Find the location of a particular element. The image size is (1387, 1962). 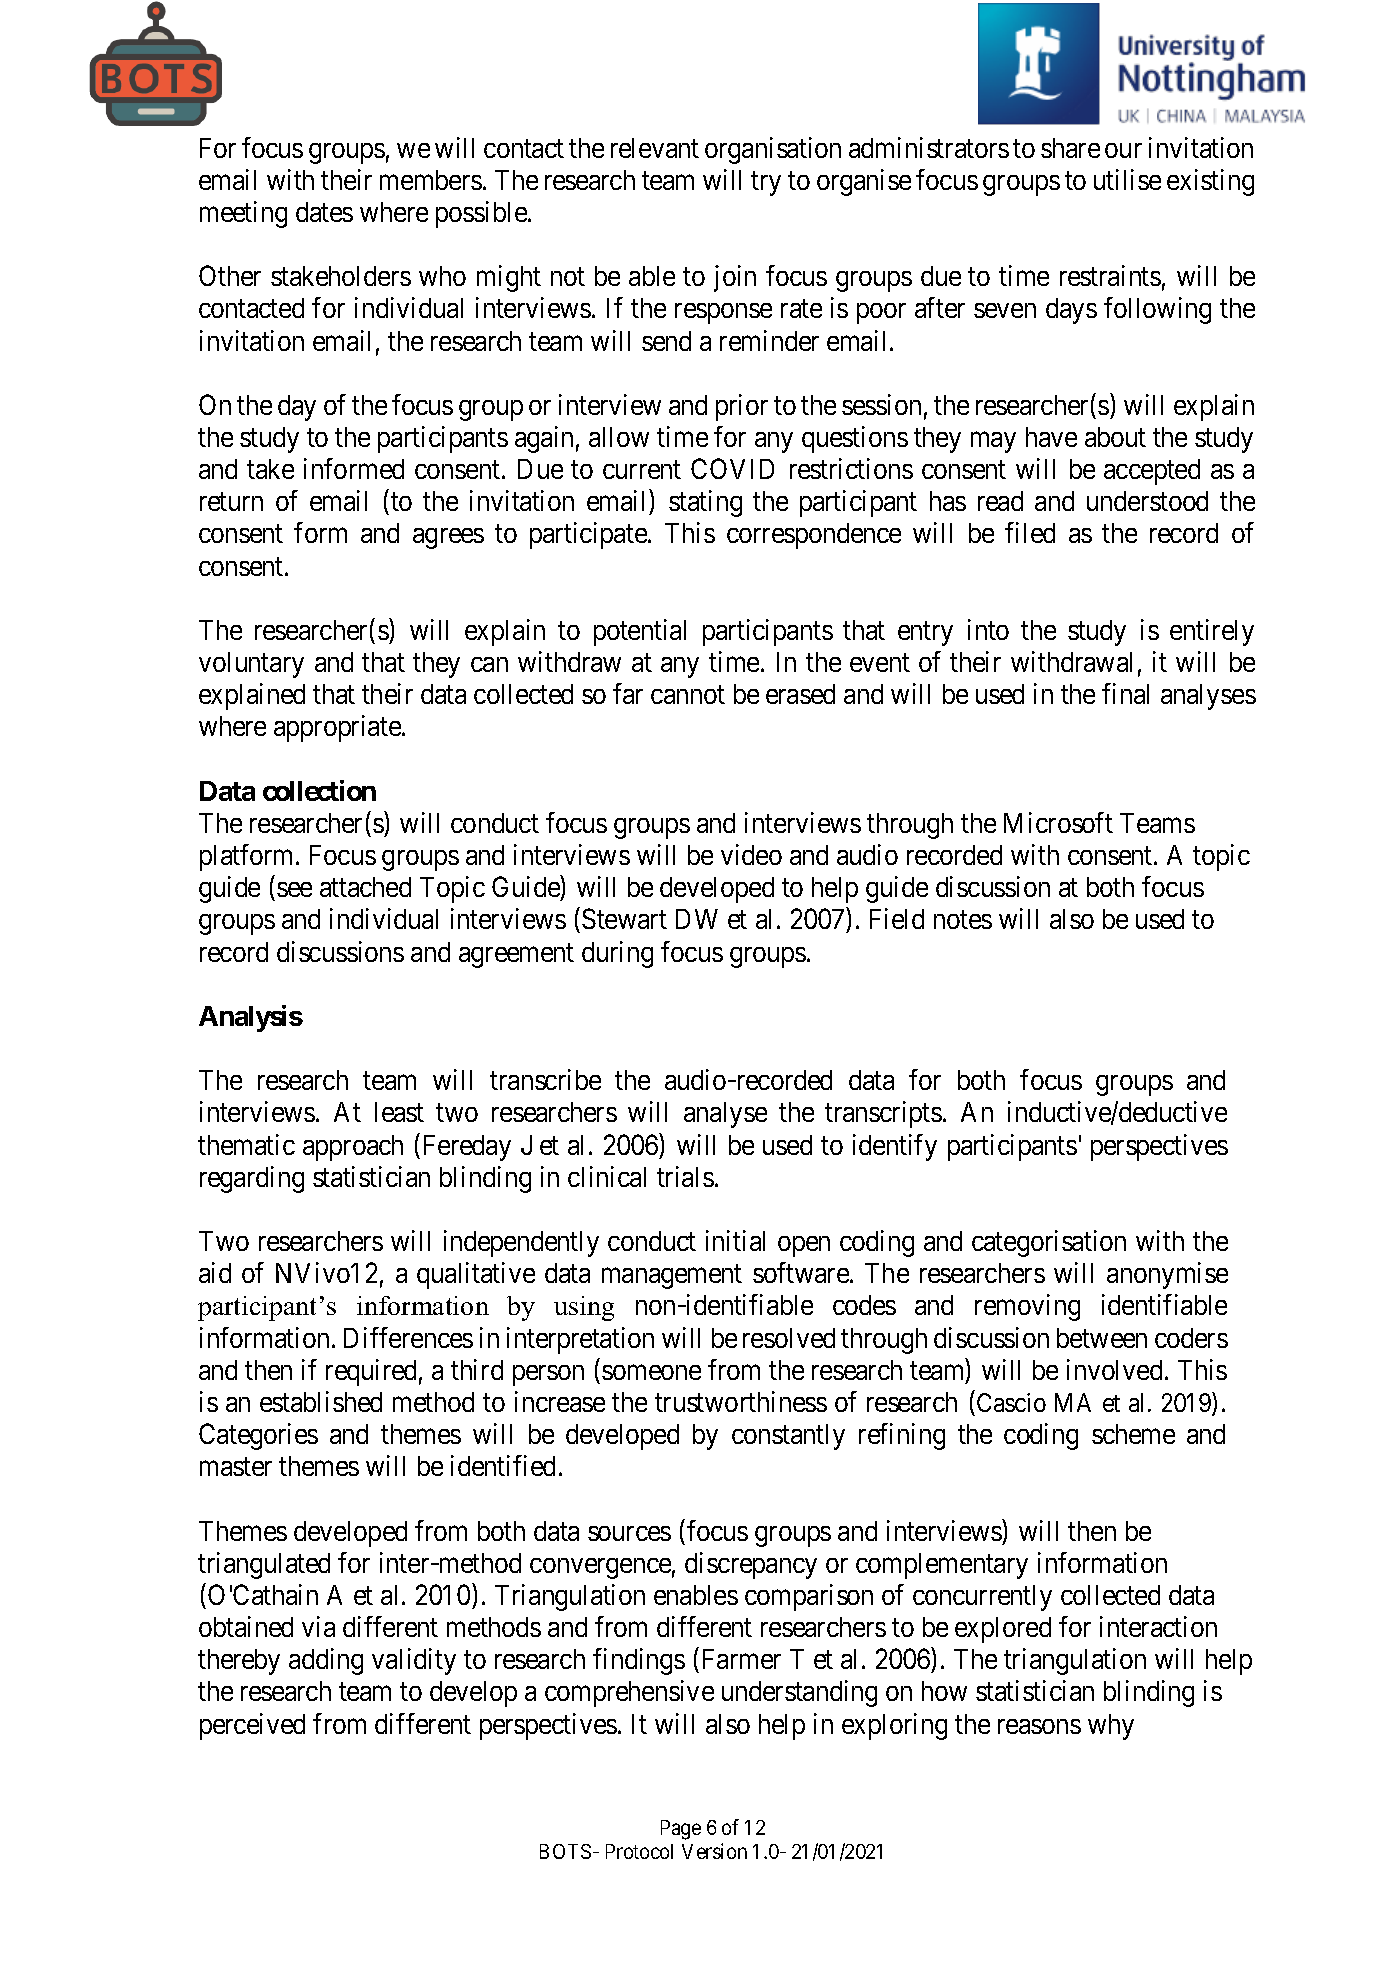

Page is located at coordinates (681, 1830).
